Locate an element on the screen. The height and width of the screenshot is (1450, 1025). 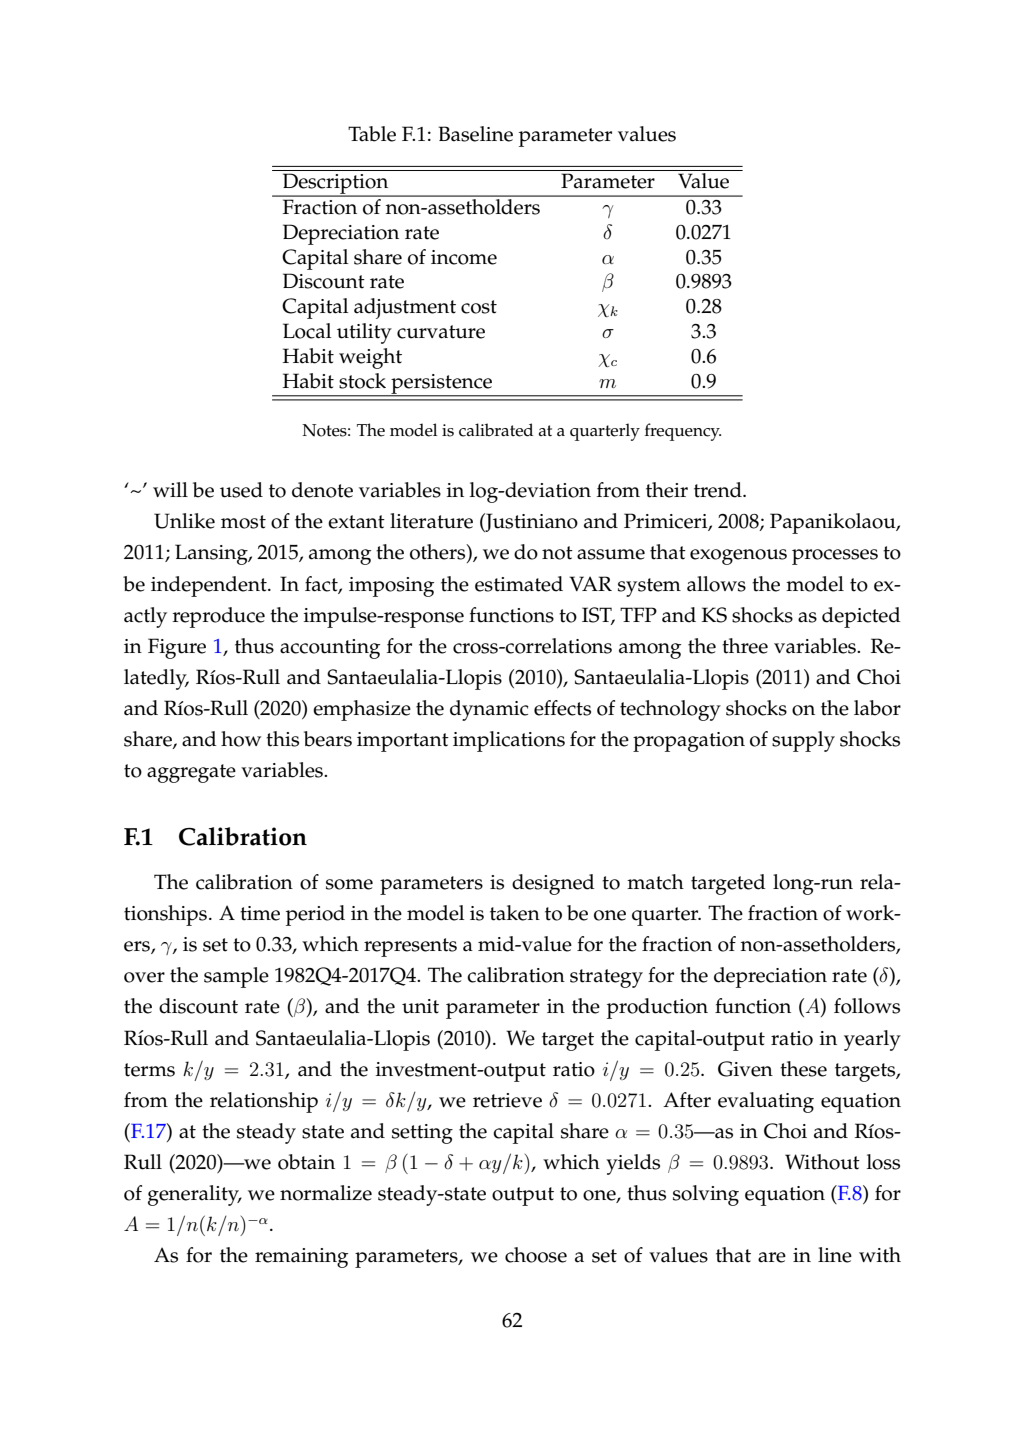
frequency is located at coordinates (683, 432).
